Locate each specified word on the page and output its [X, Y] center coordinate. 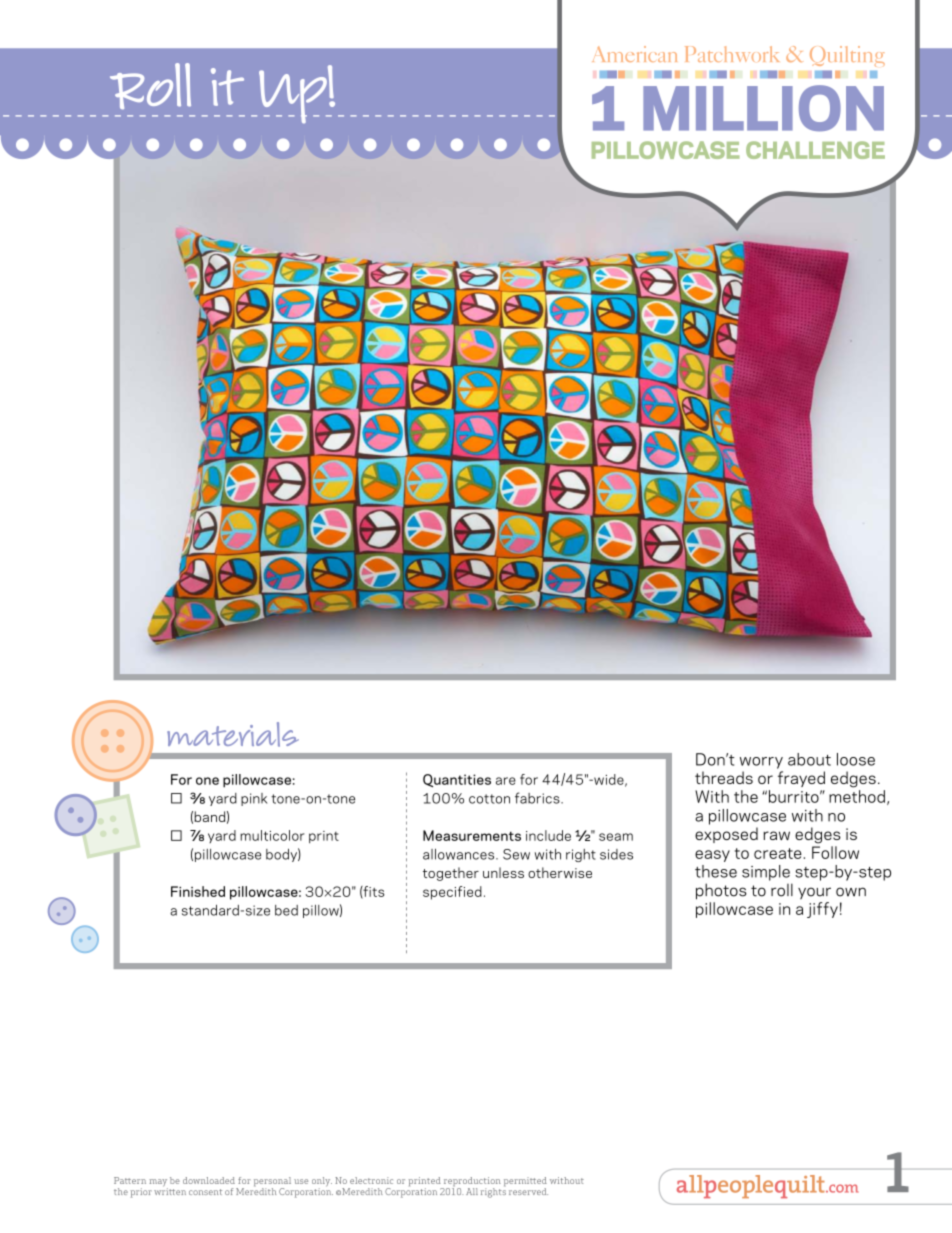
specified [452, 893]
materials [233, 734]
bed [286, 910]
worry [761, 763]
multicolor [272, 835]
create [778, 853]
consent [205, 1192]
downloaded [209, 1180]
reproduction [471, 1183]
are [506, 781]
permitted [525, 1183]
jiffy [822, 910]
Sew [516, 854]
